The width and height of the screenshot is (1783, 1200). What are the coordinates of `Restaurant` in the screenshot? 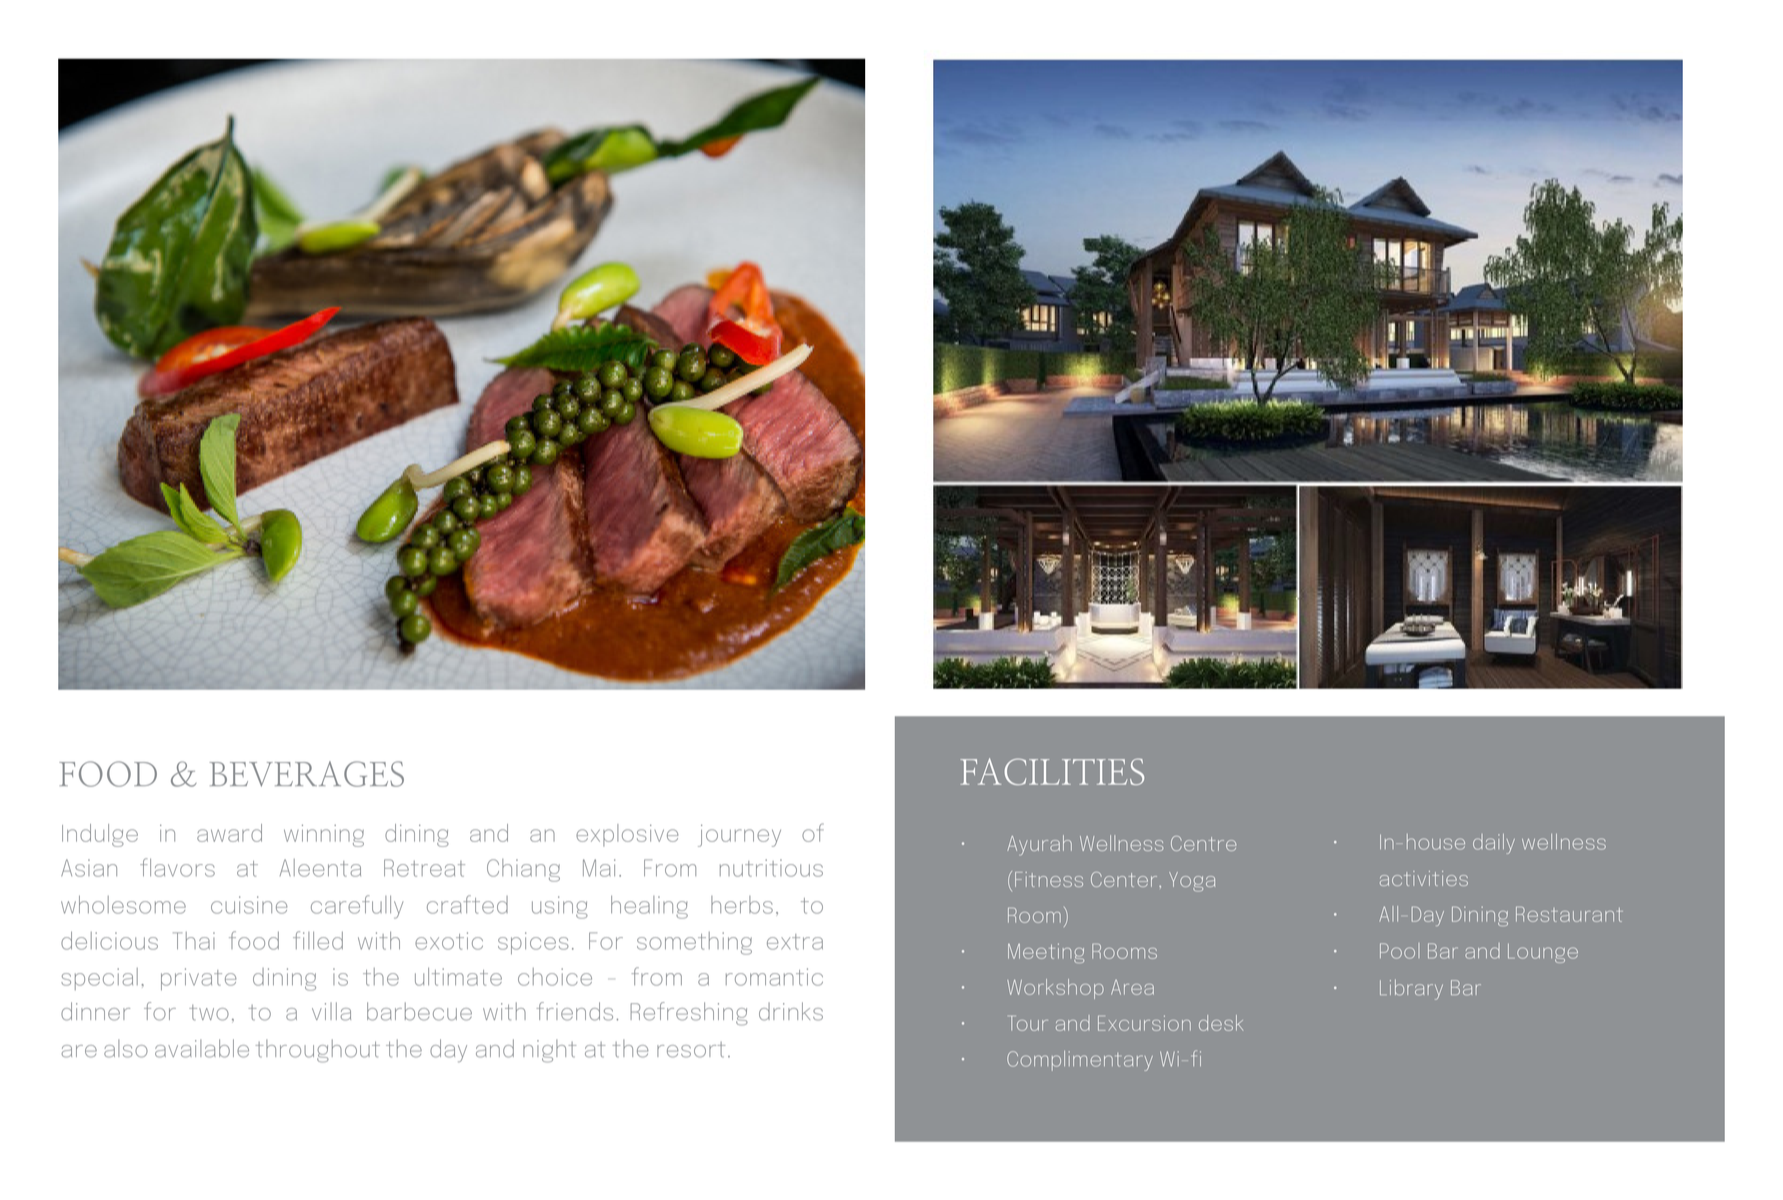 It's located at (1569, 914).
